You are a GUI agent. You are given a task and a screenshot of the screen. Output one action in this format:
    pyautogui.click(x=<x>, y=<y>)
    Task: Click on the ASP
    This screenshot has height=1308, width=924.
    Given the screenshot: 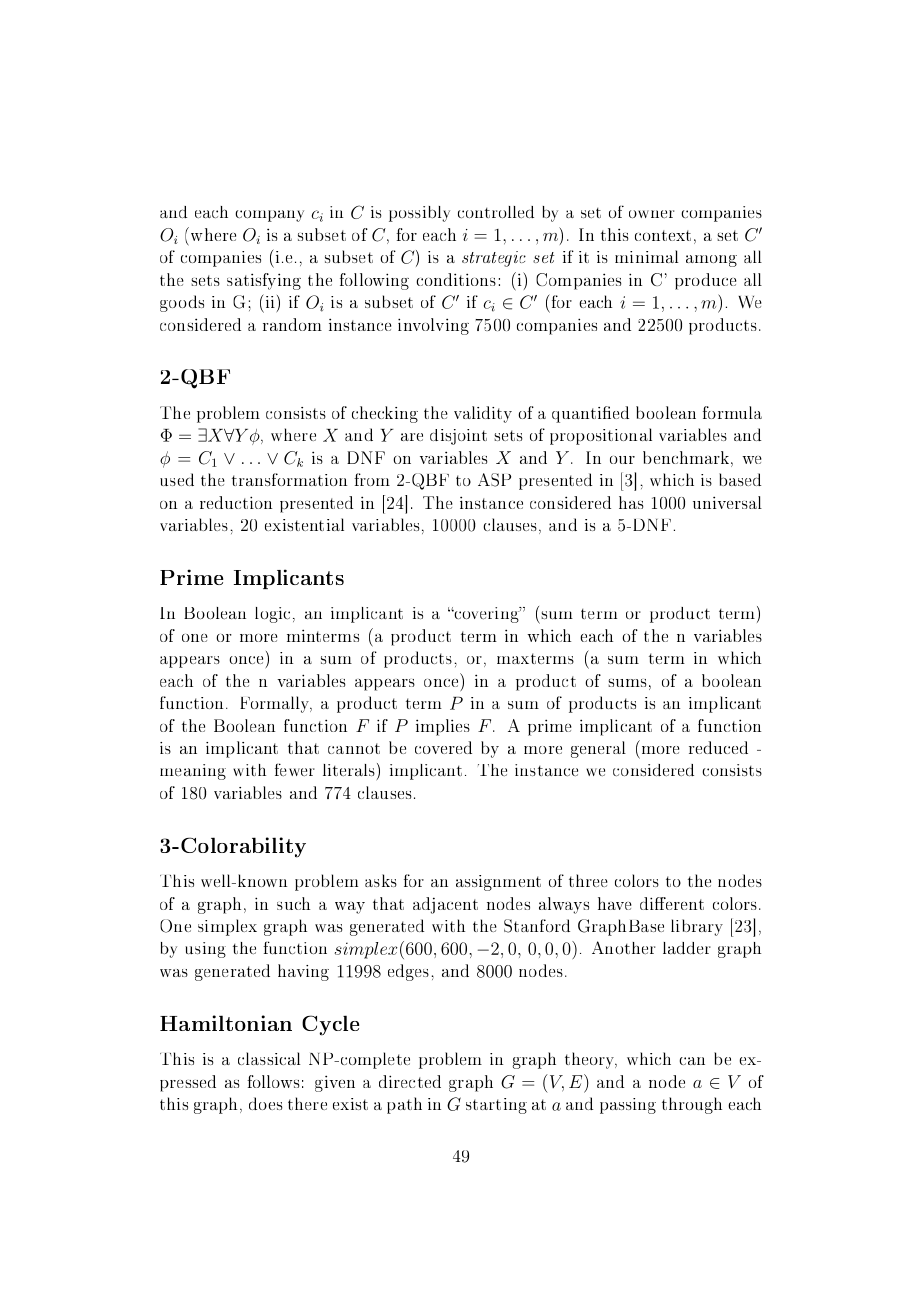 What is the action you would take?
    pyautogui.click(x=494, y=480)
